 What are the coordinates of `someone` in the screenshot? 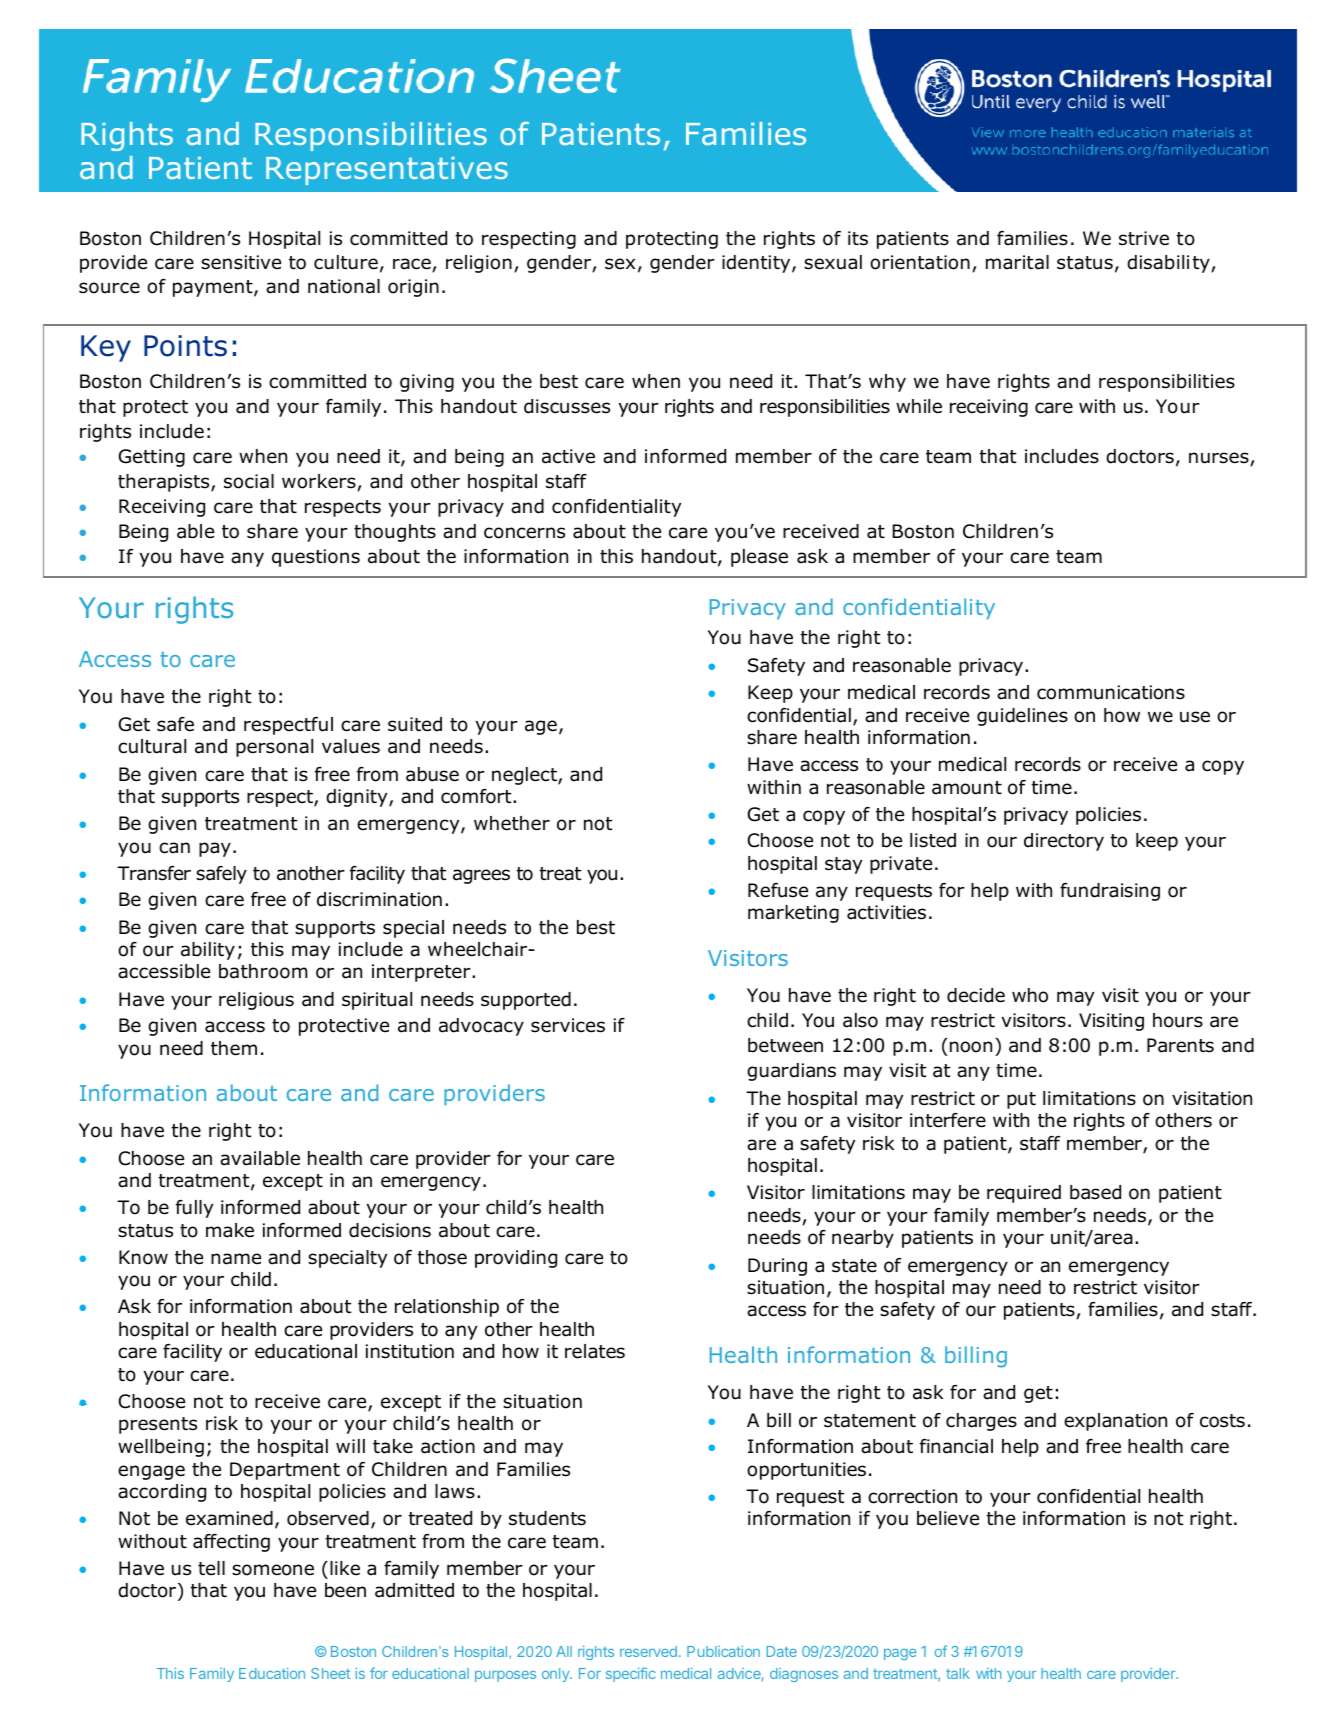 It's located at (273, 1570).
